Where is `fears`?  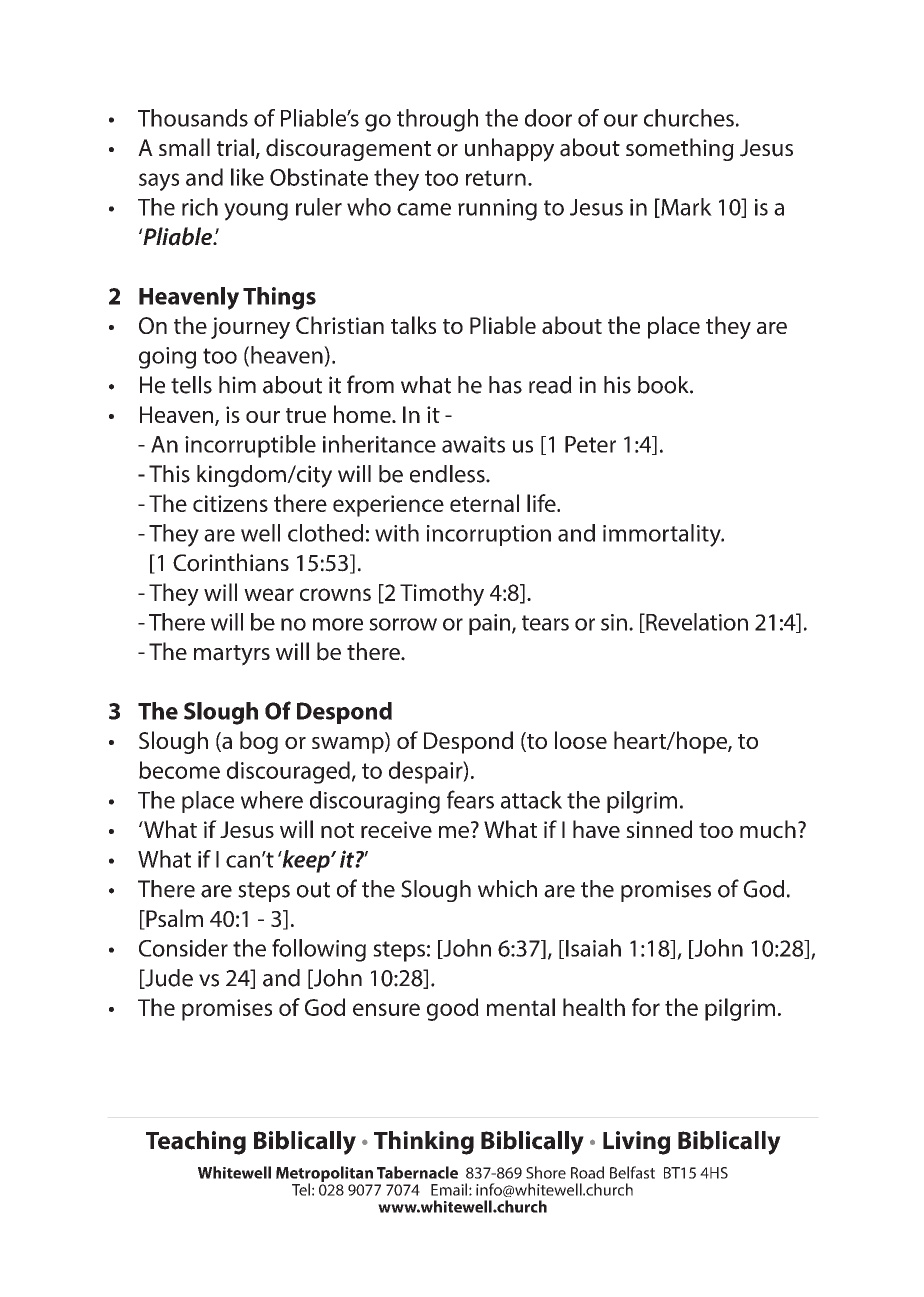 fears is located at coordinates (470, 799).
